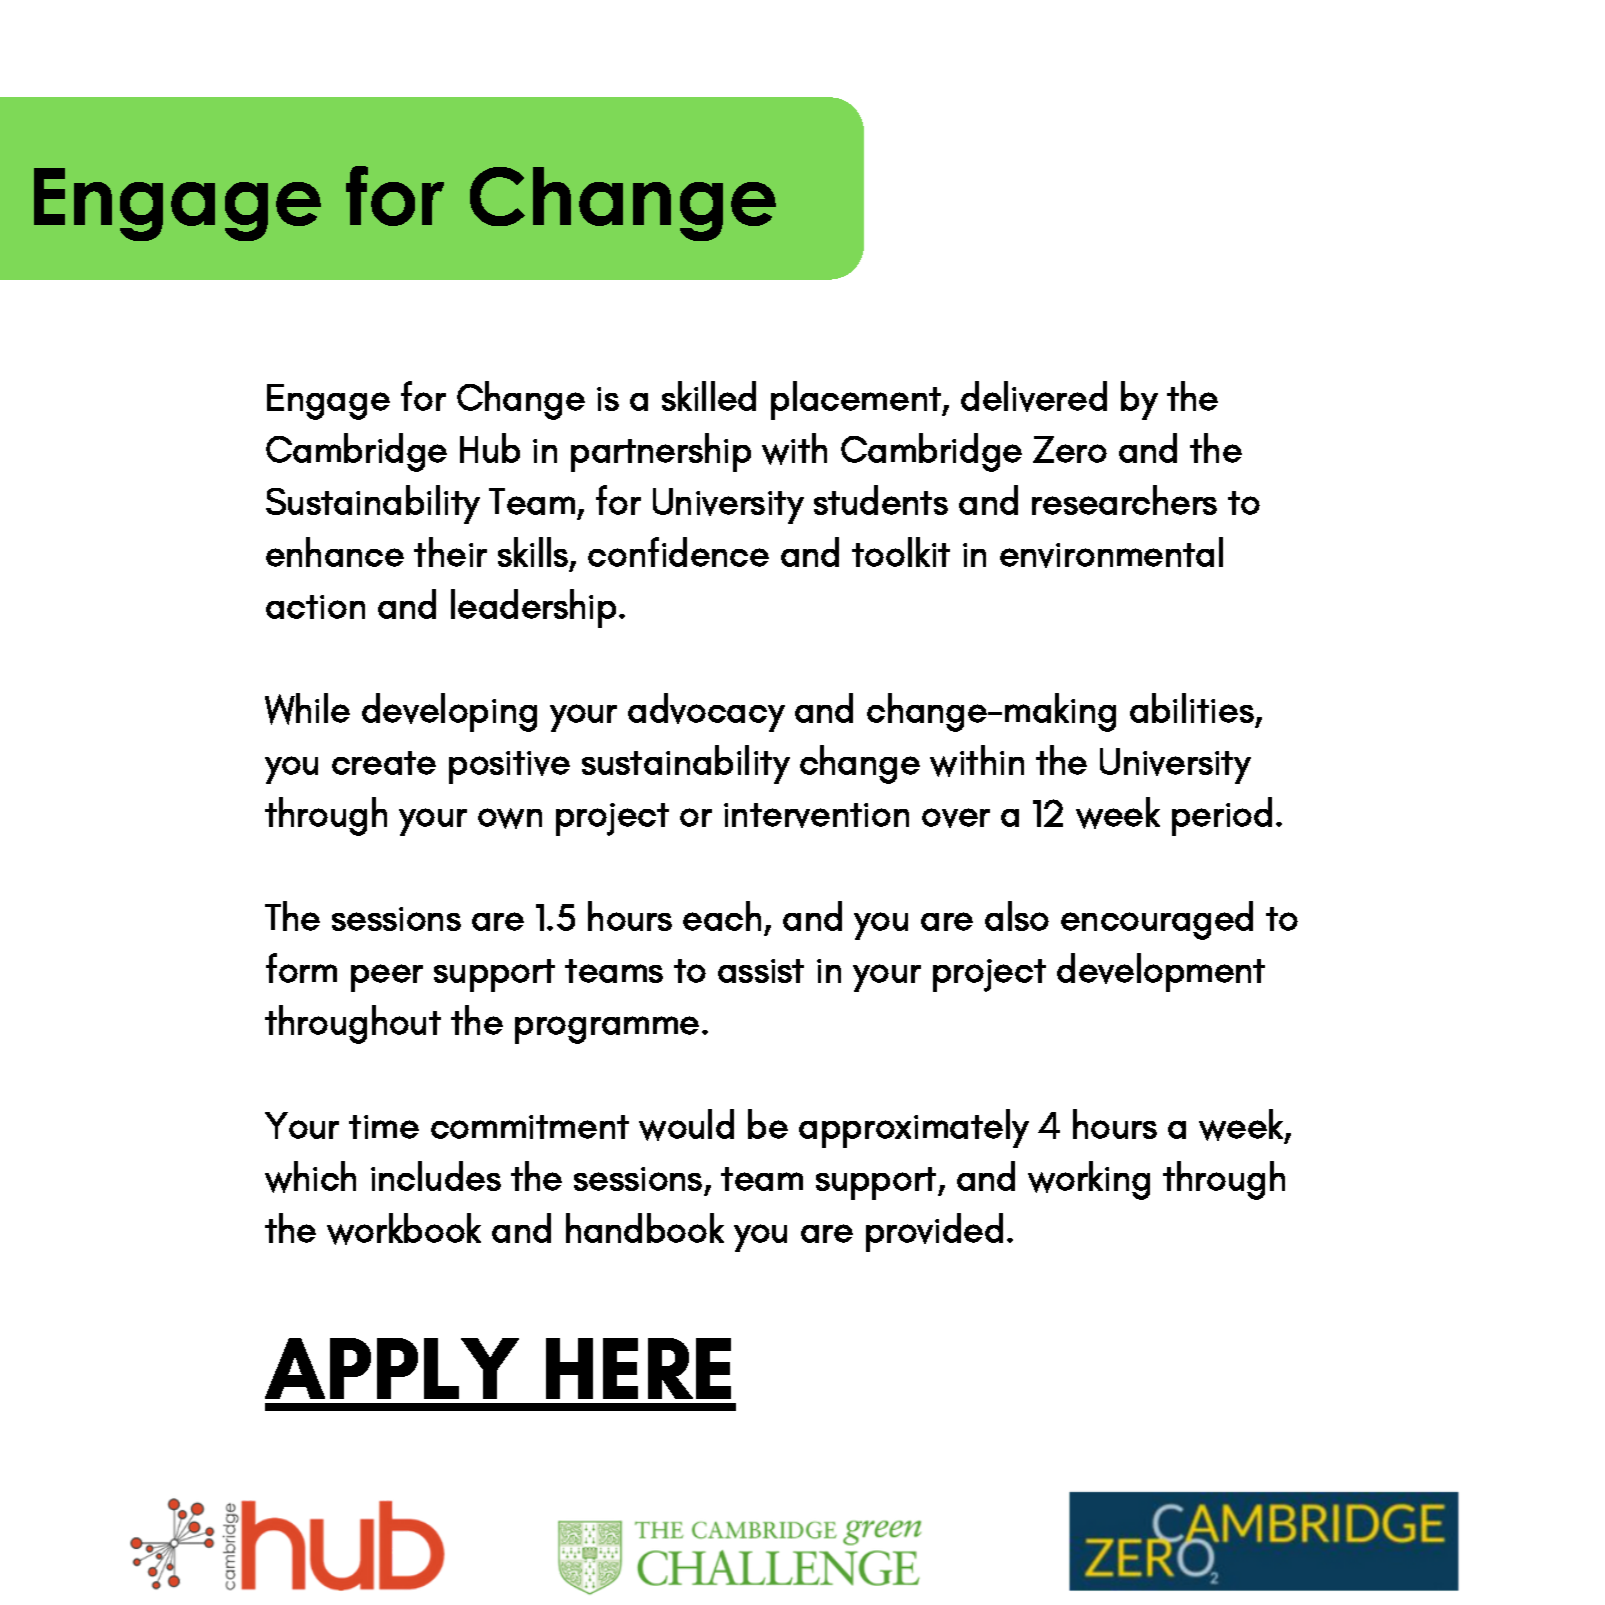 The image size is (1605, 1605). Describe the element at coordinates (384, 1127) in the screenshot. I see `time` at that location.
